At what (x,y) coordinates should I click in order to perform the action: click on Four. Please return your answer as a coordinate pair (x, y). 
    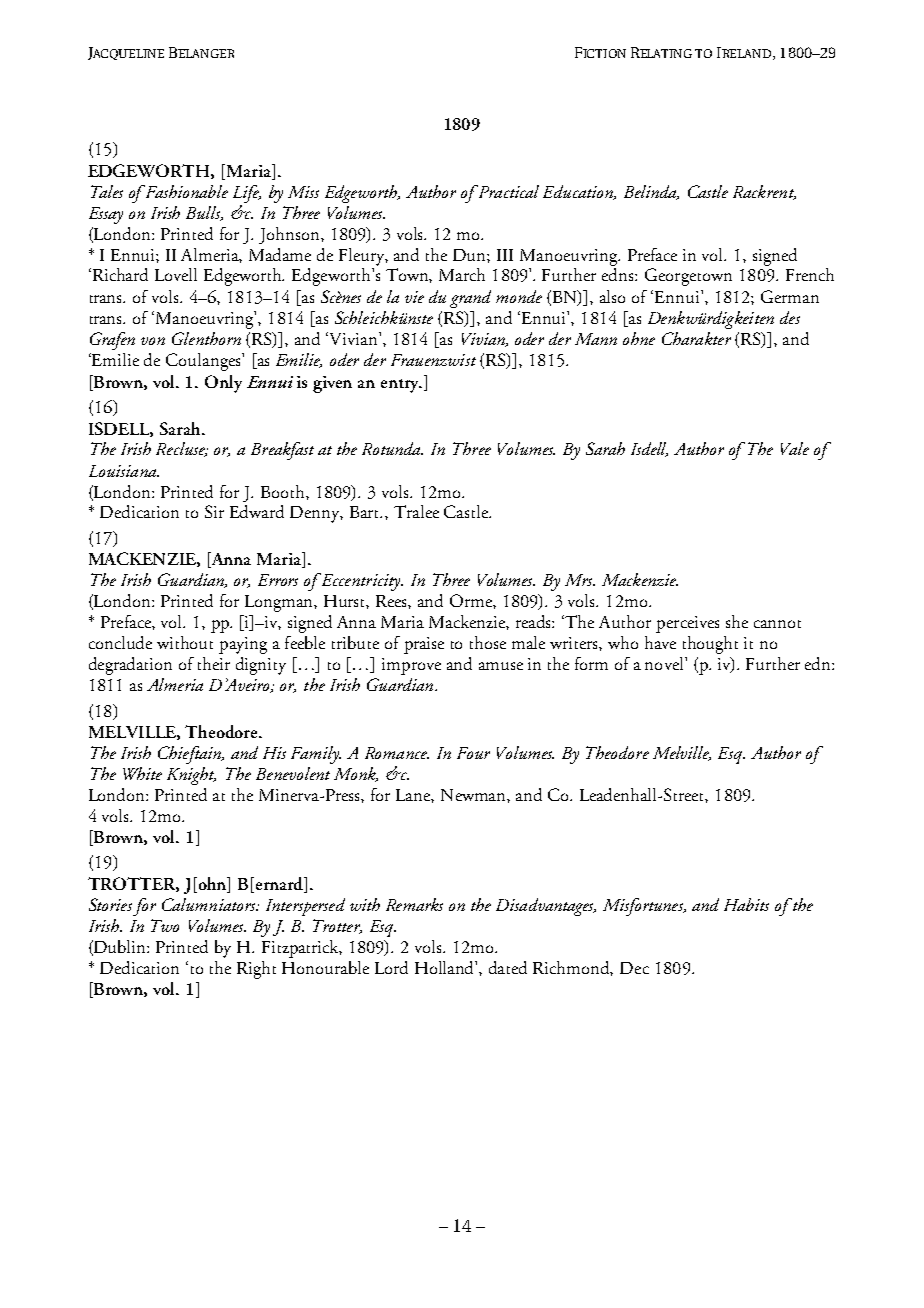
    Looking at the image, I should click on (473, 753).
